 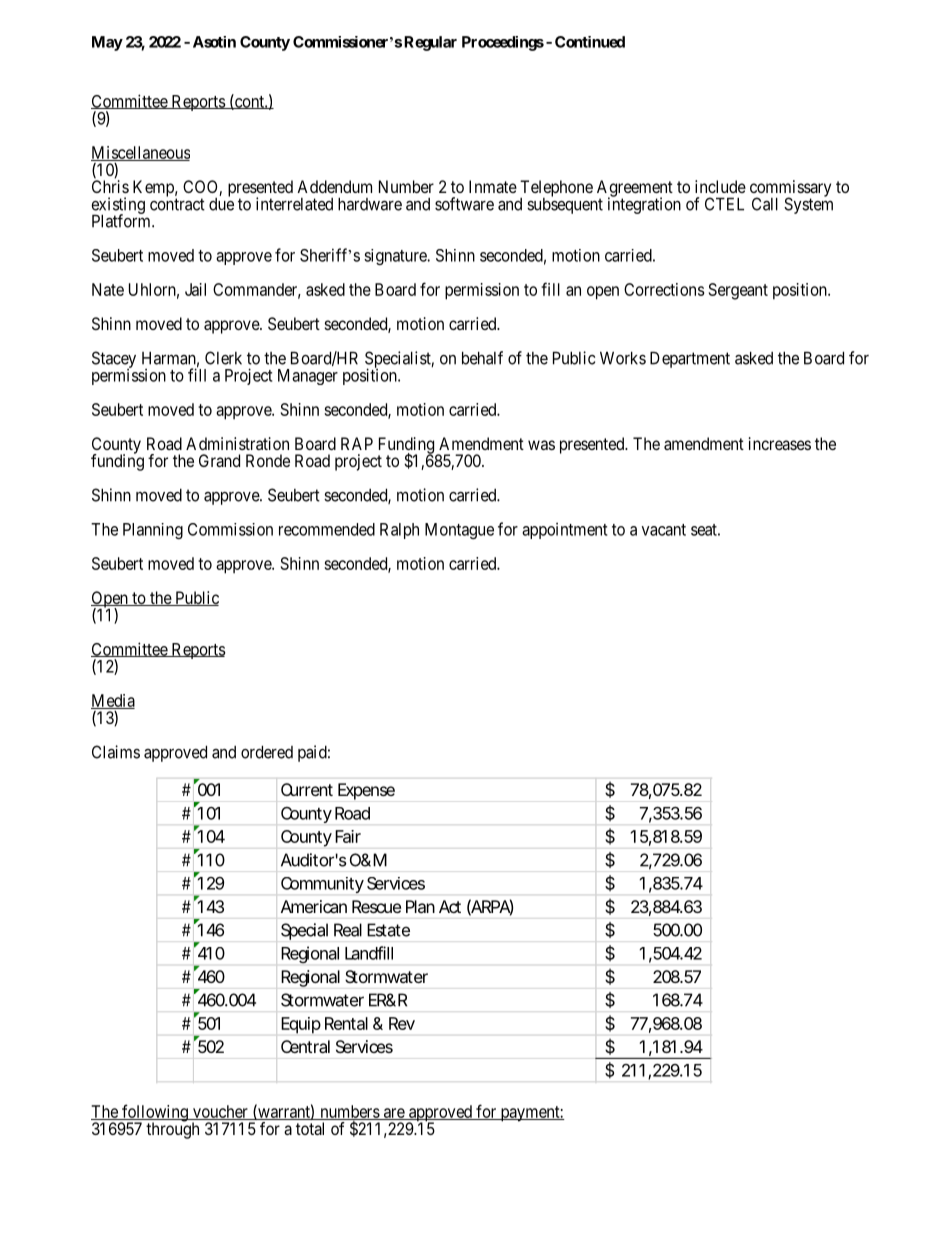 What do you see at coordinates (664, 530) in the image?
I see `vacant` at bounding box center [664, 530].
